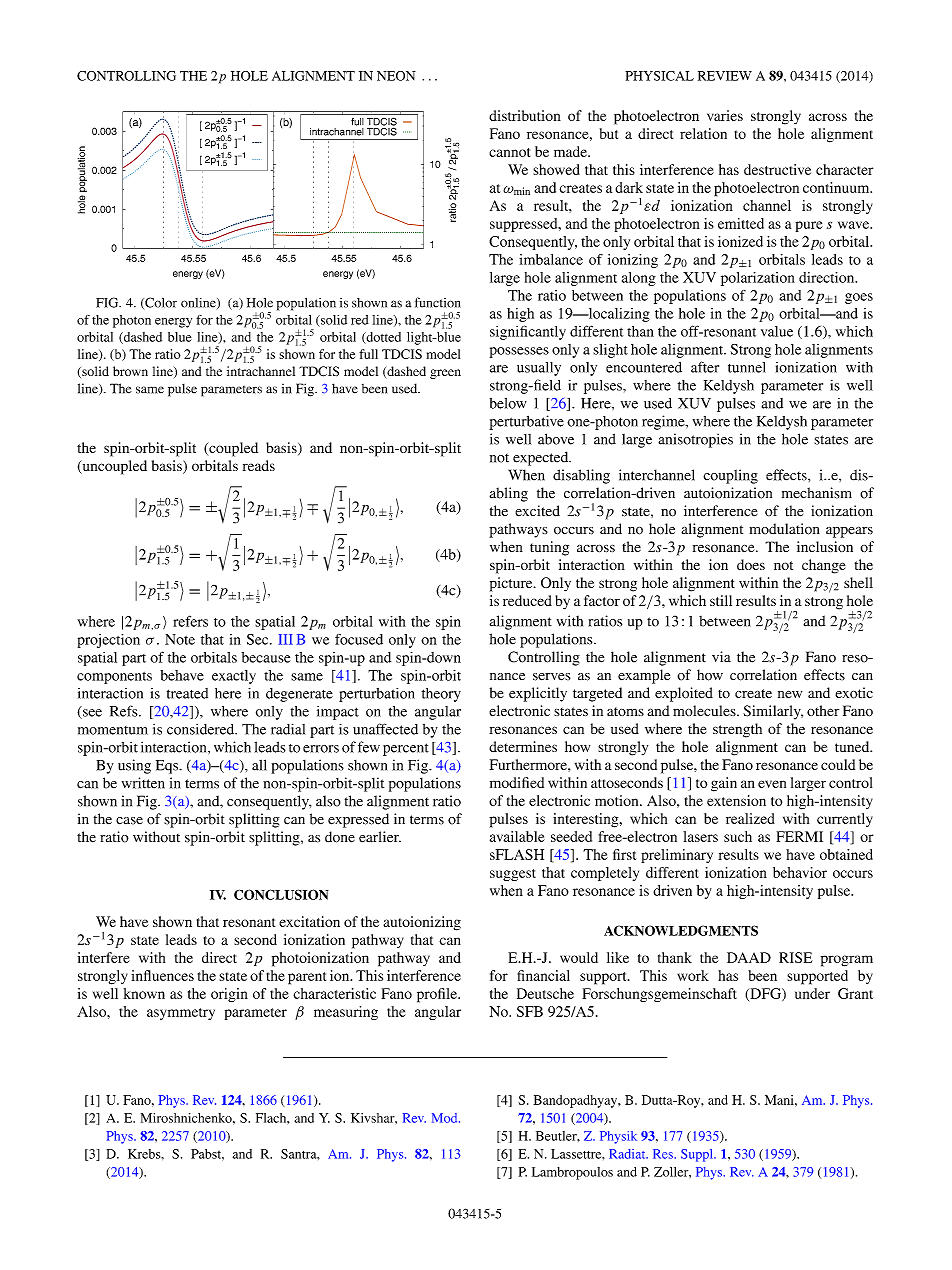  Describe the element at coordinates (517, 782) in the page. I see `modified` at that location.
